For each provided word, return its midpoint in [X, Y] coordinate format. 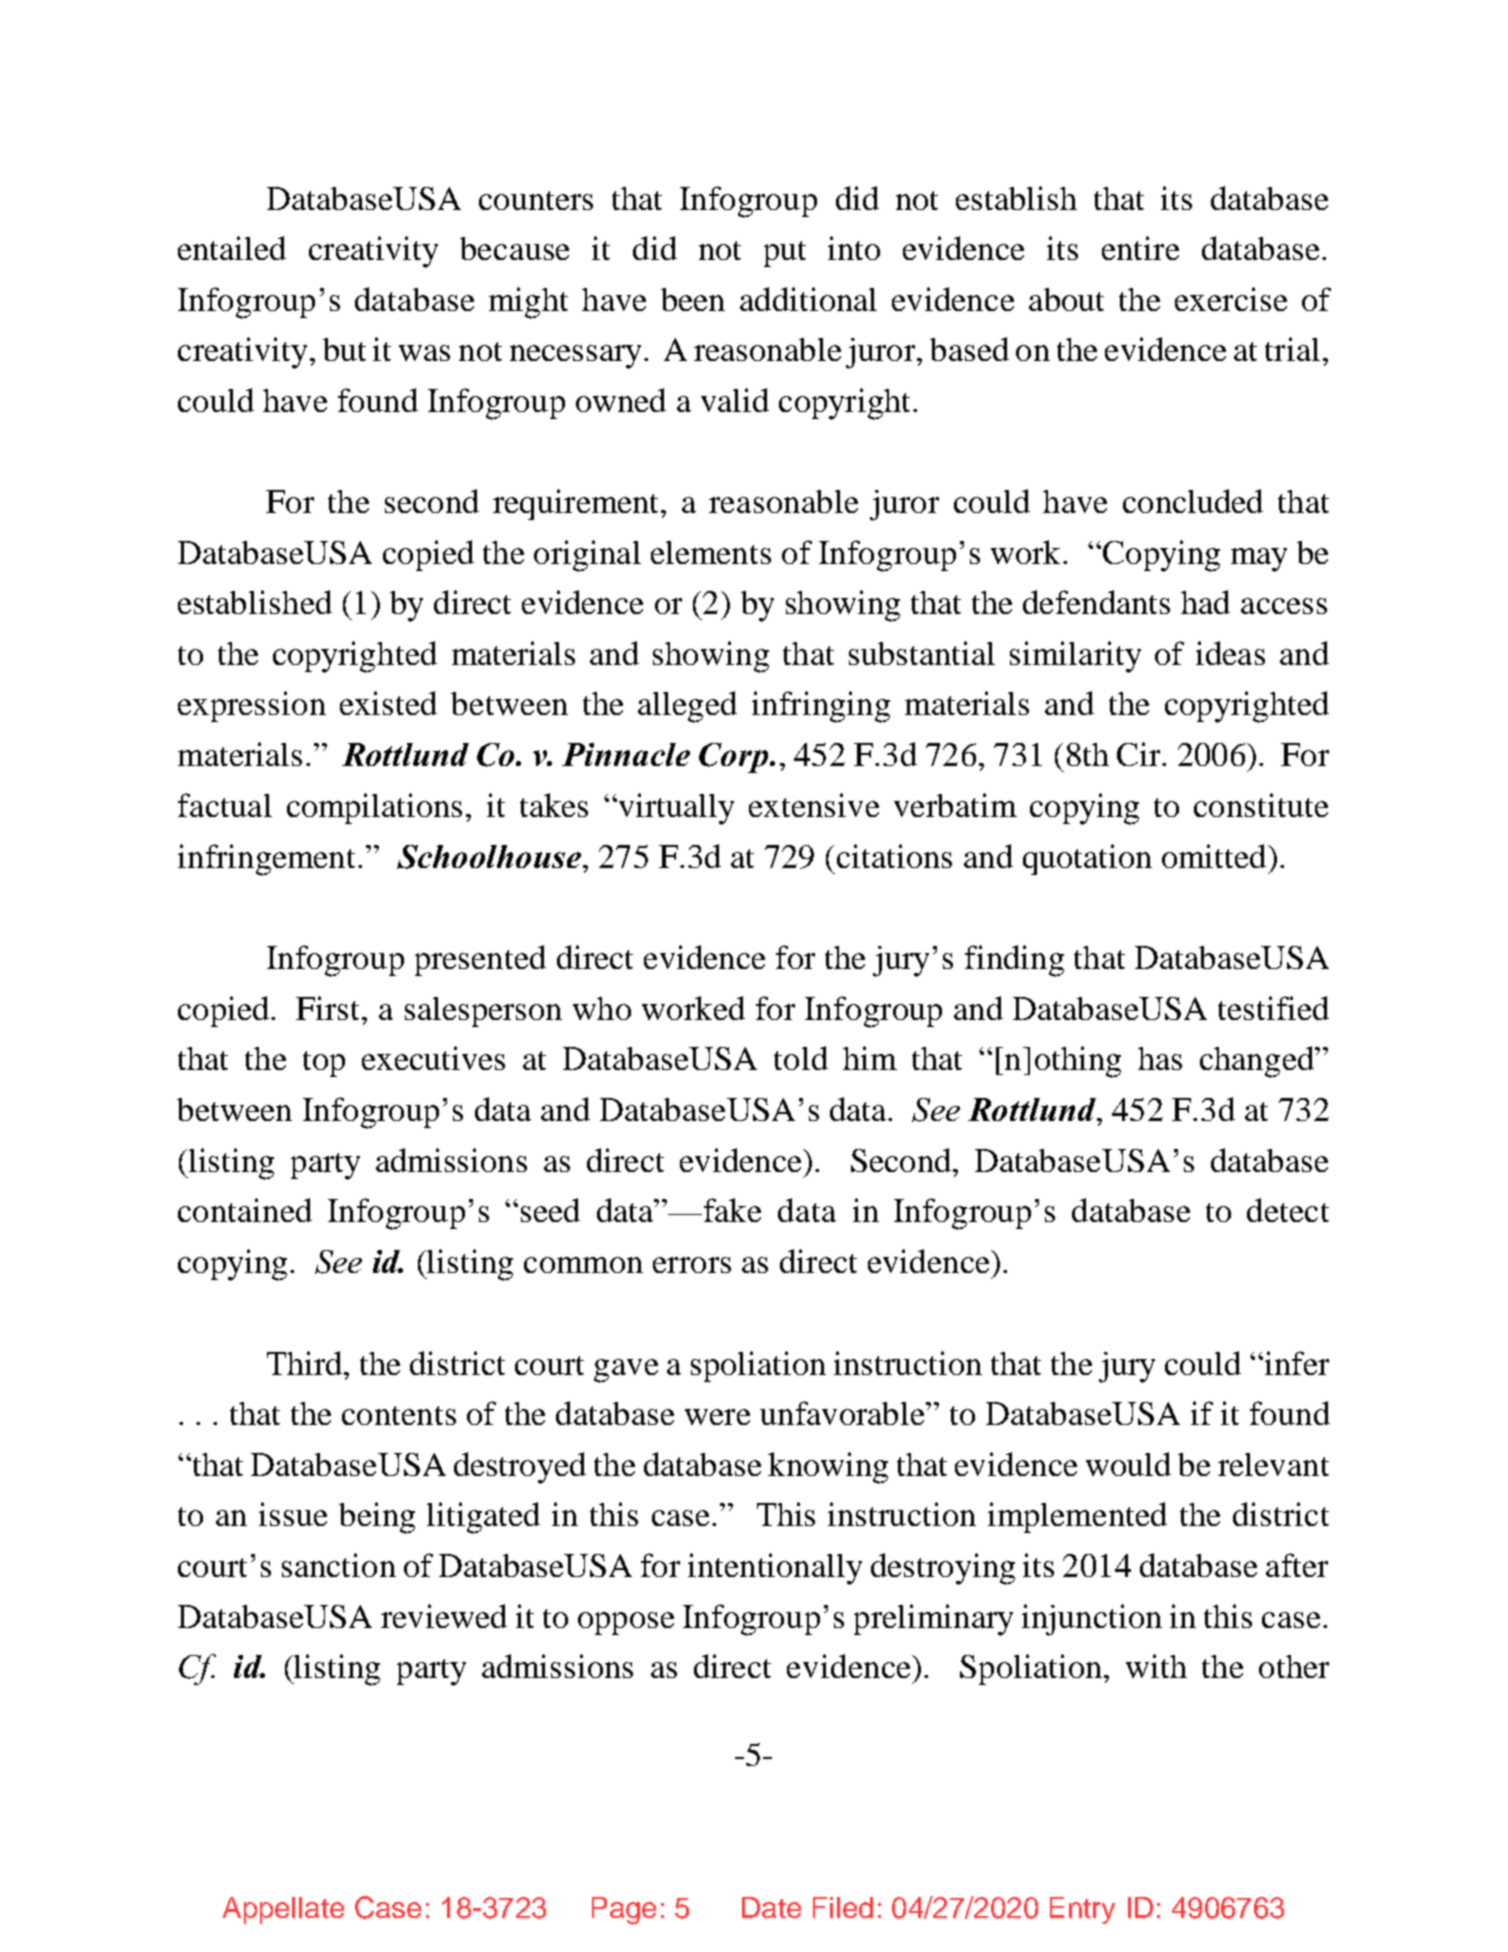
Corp [735, 758]
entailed [232, 248]
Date [771, 1907]
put [785, 254]
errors [692, 1265]
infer [1295, 1363]
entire [1140, 248]
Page [624, 1911]
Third [306, 1363]
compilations [374, 808]
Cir [1140, 754]
